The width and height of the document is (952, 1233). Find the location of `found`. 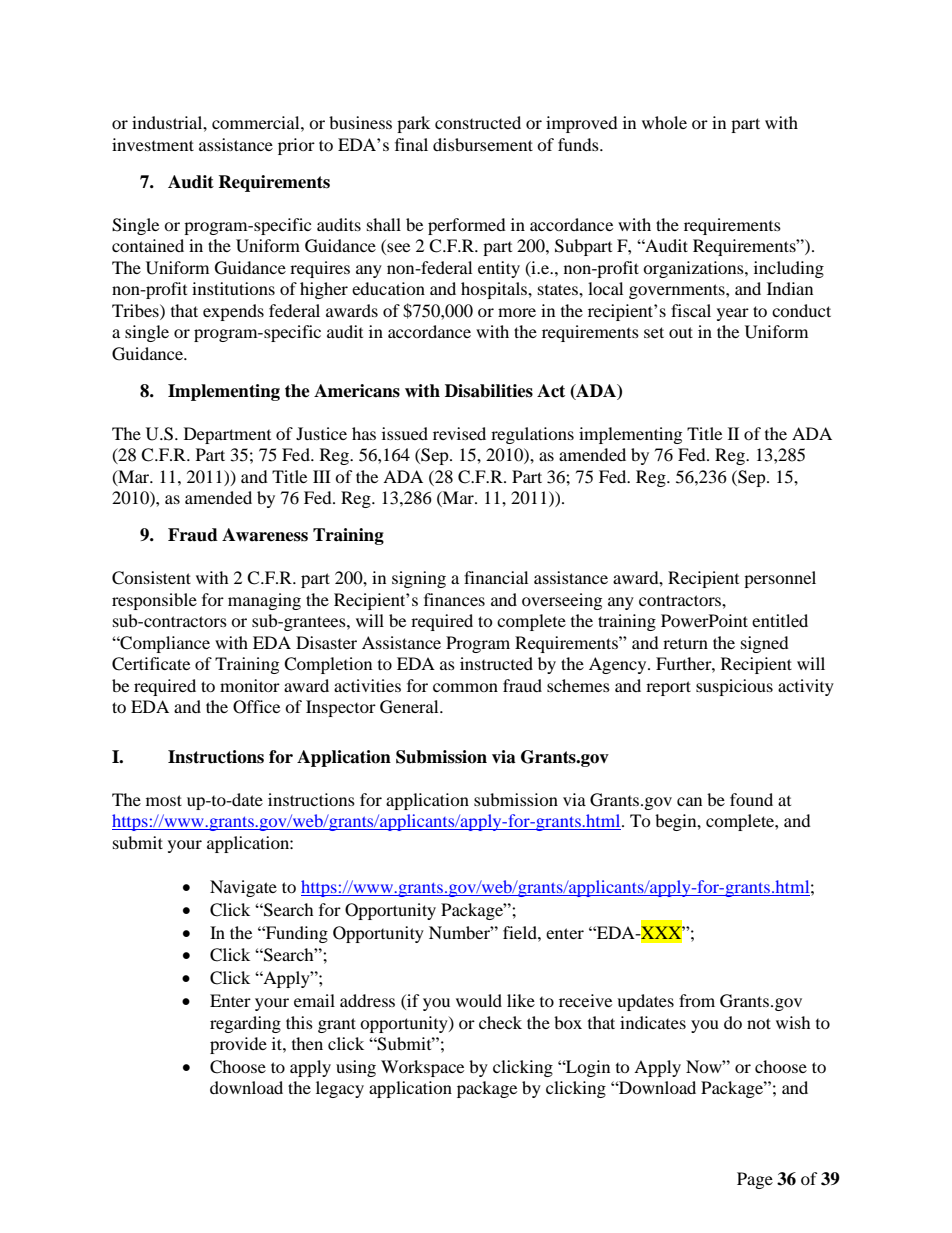

found is located at coordinates (751, 799).
